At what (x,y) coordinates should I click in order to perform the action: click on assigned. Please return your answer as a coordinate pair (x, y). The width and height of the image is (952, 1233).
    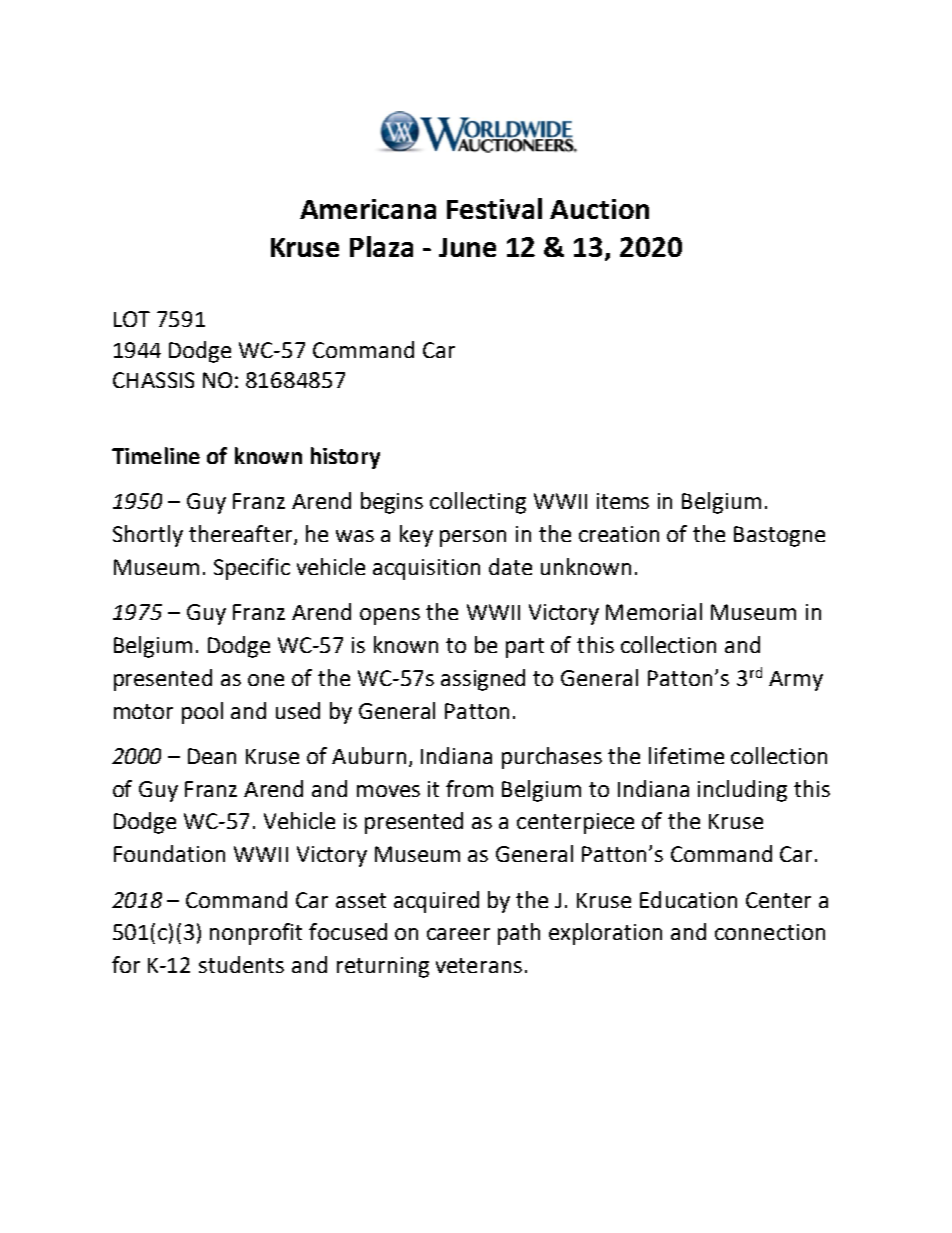
    Looking at the image, I should click on (483, 680).
